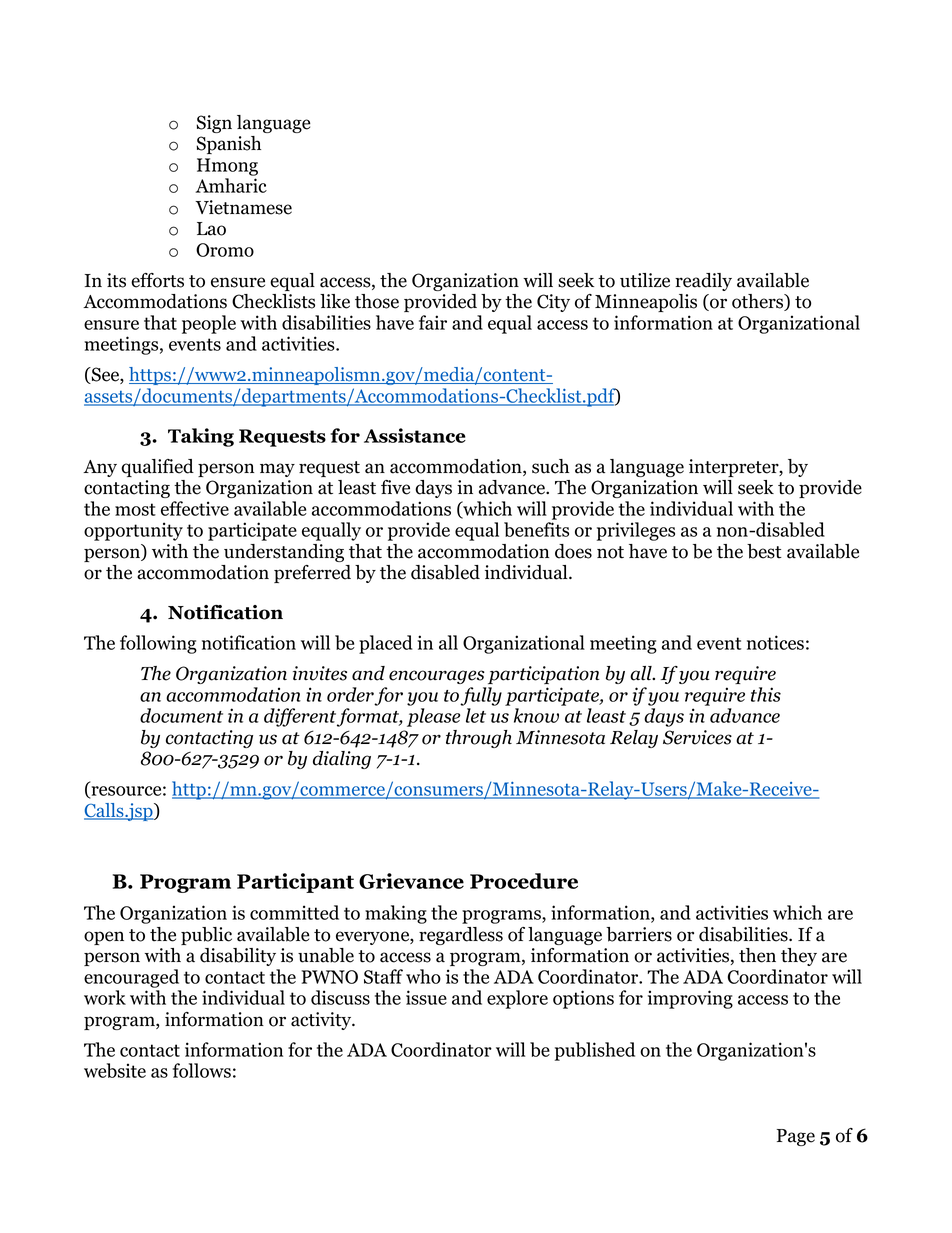 This document has width=952, height=1233. What do you see at coordinates (437, 677) in the document?
I see `encourages` at bounding box center [437, 677].
